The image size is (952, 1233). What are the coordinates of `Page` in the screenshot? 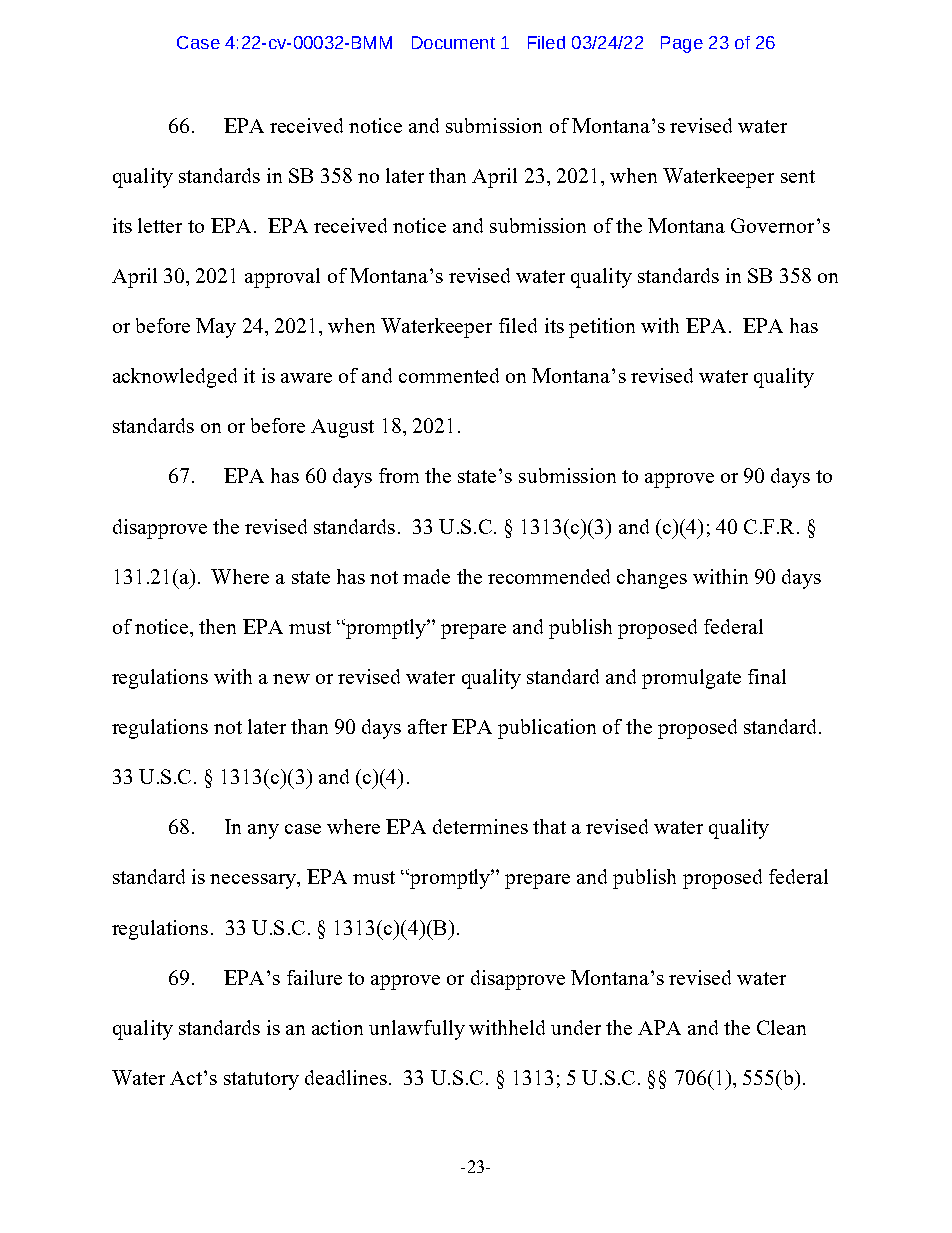 It's located at (682, 44).
